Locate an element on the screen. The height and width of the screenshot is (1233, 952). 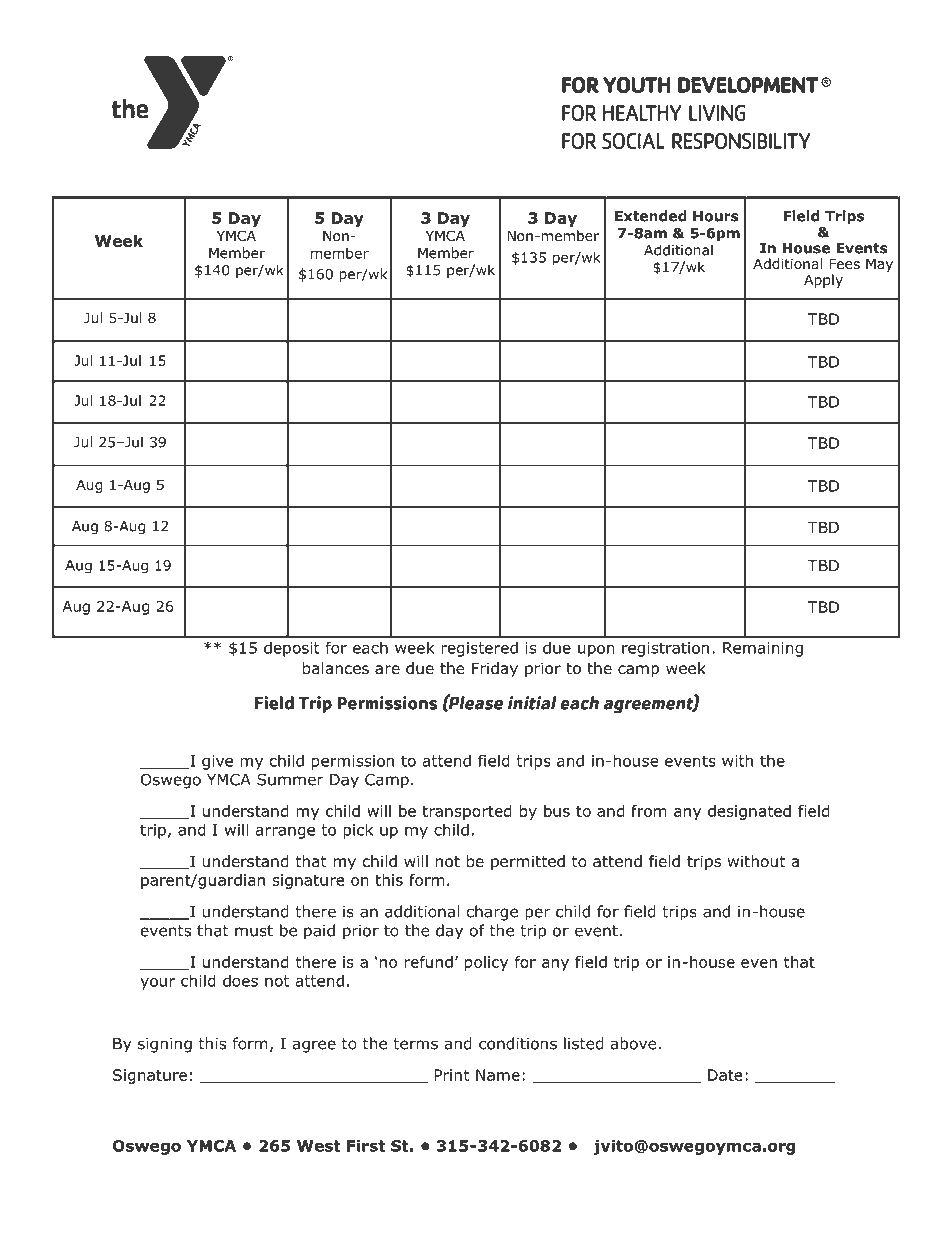
Hours is located at coordinates (716, 216).
